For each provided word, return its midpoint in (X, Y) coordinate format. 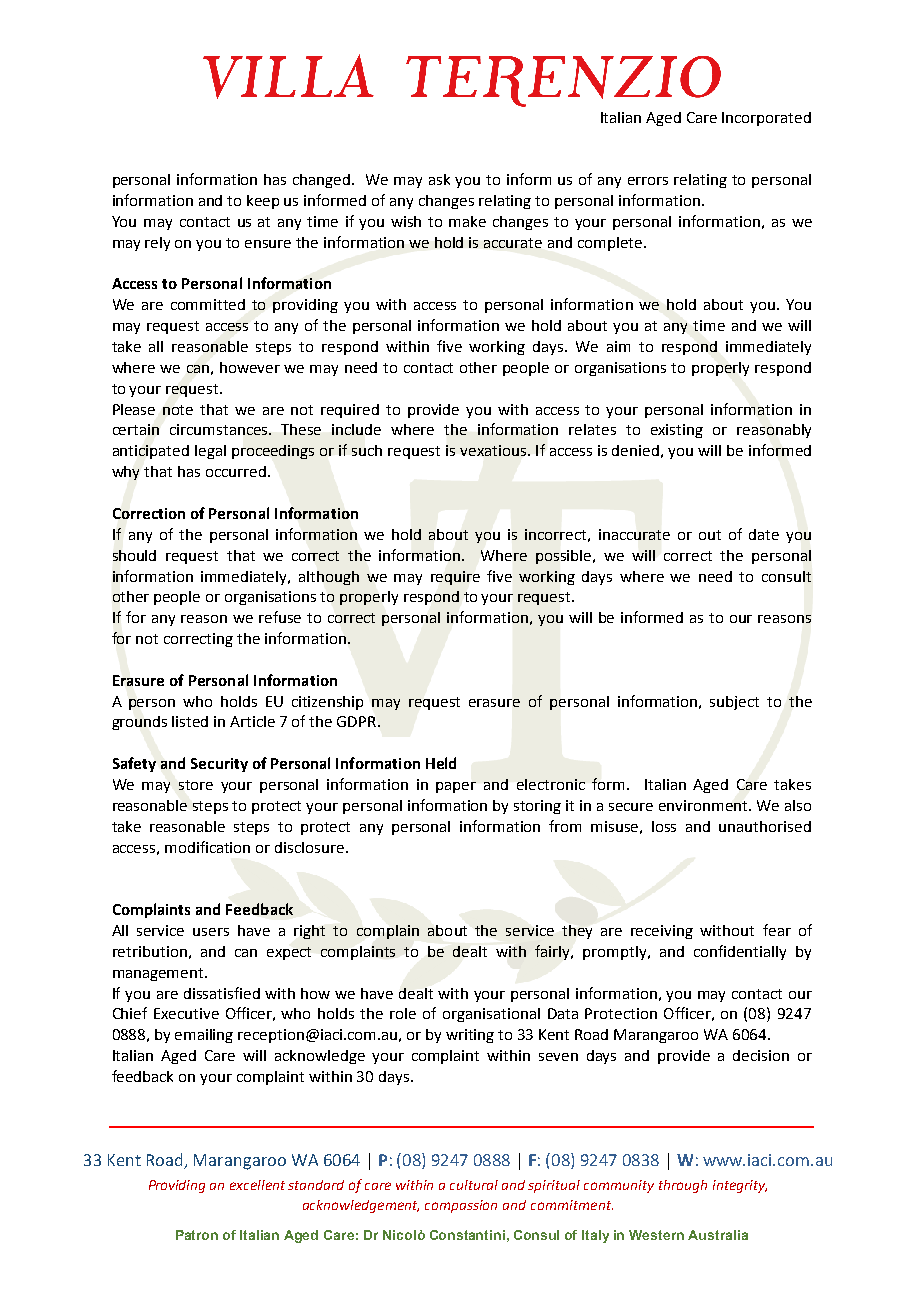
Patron (197, 1235)
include (356, 429)
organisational (491, 1015)
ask (439, 179)
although (329, 578)
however (250, 367)
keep (263, 202)
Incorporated (766, 119)
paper (456, 787)
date (764, 534)
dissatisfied (222, 993)
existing (677, 431)
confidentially (740, 952)
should (134, 555)
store (196, 785)
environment (705, 805)
